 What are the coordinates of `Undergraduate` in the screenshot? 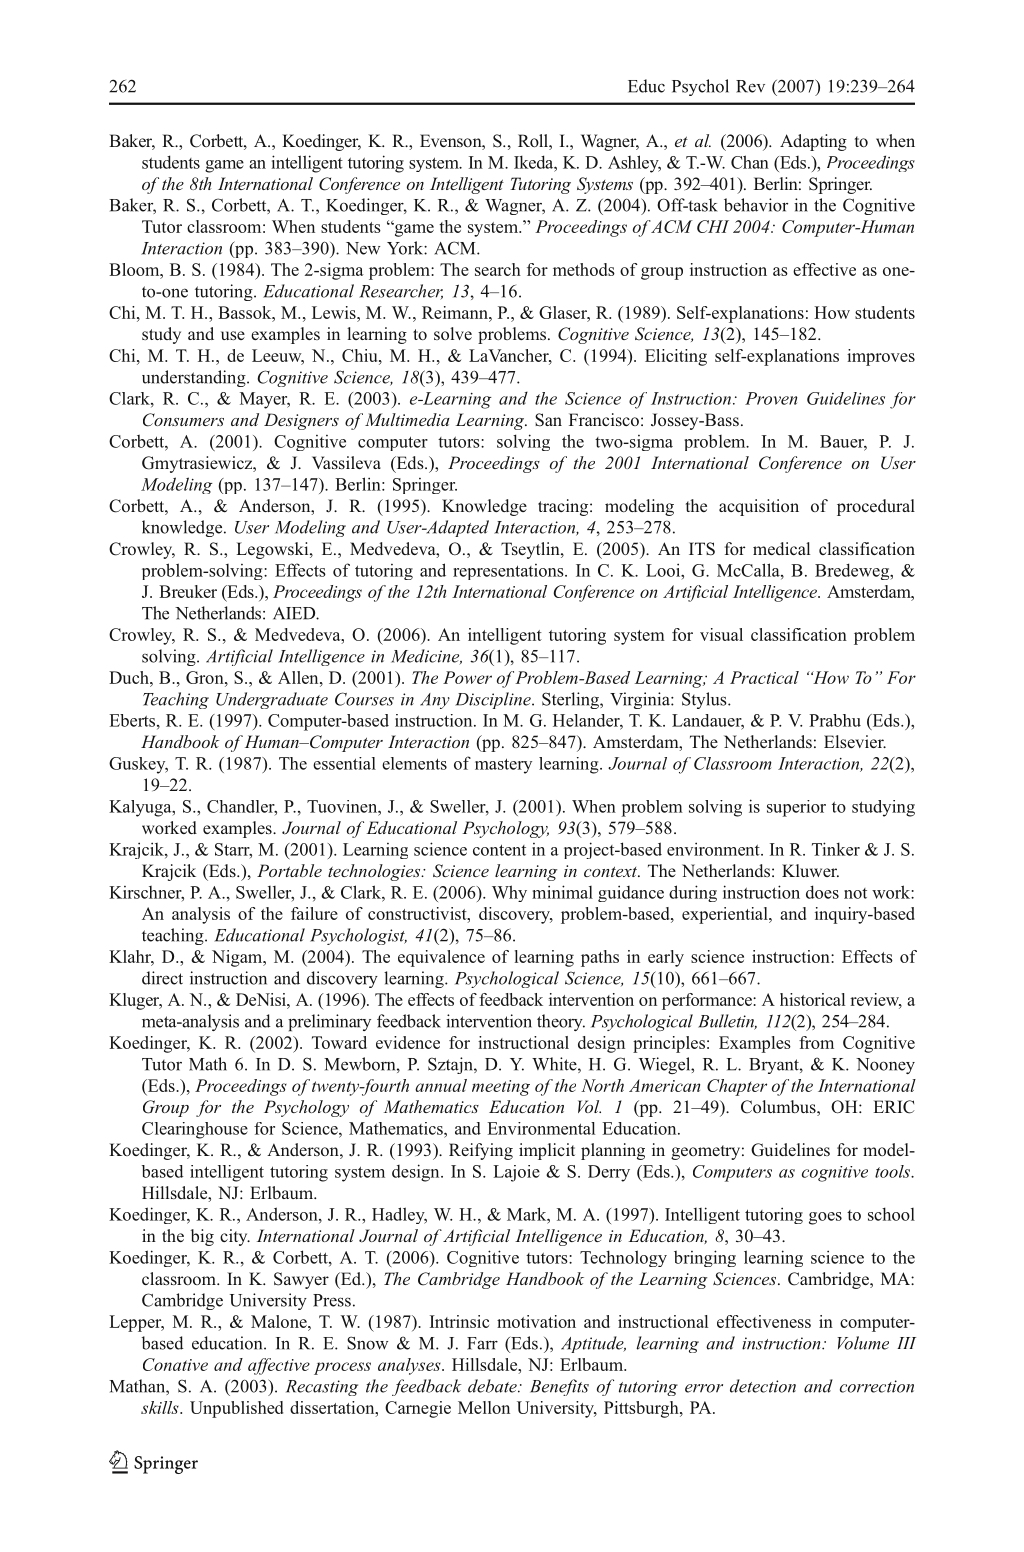 It's located at (272, 700).
